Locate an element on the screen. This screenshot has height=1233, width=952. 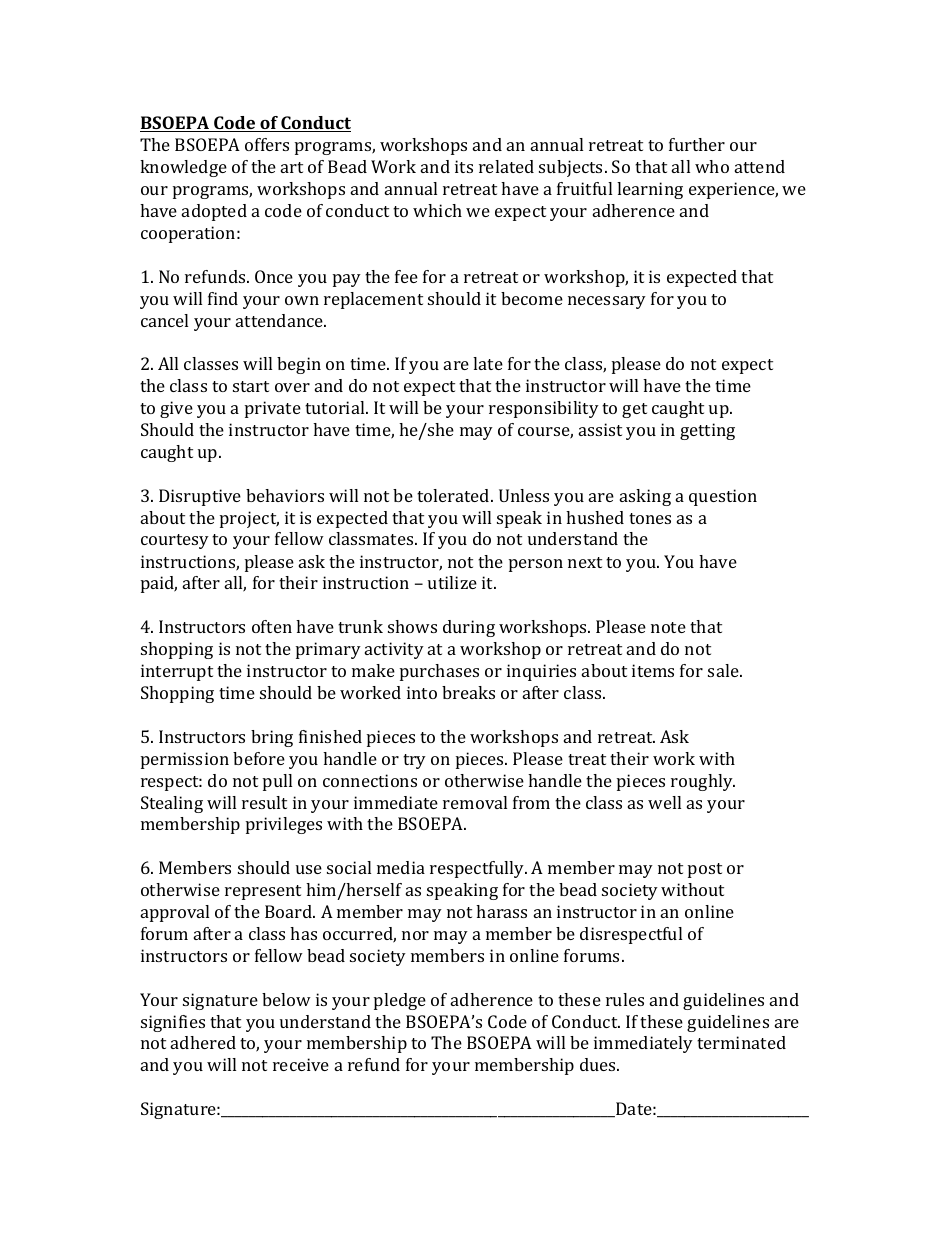
learning is located at coordinates (650, 190).
